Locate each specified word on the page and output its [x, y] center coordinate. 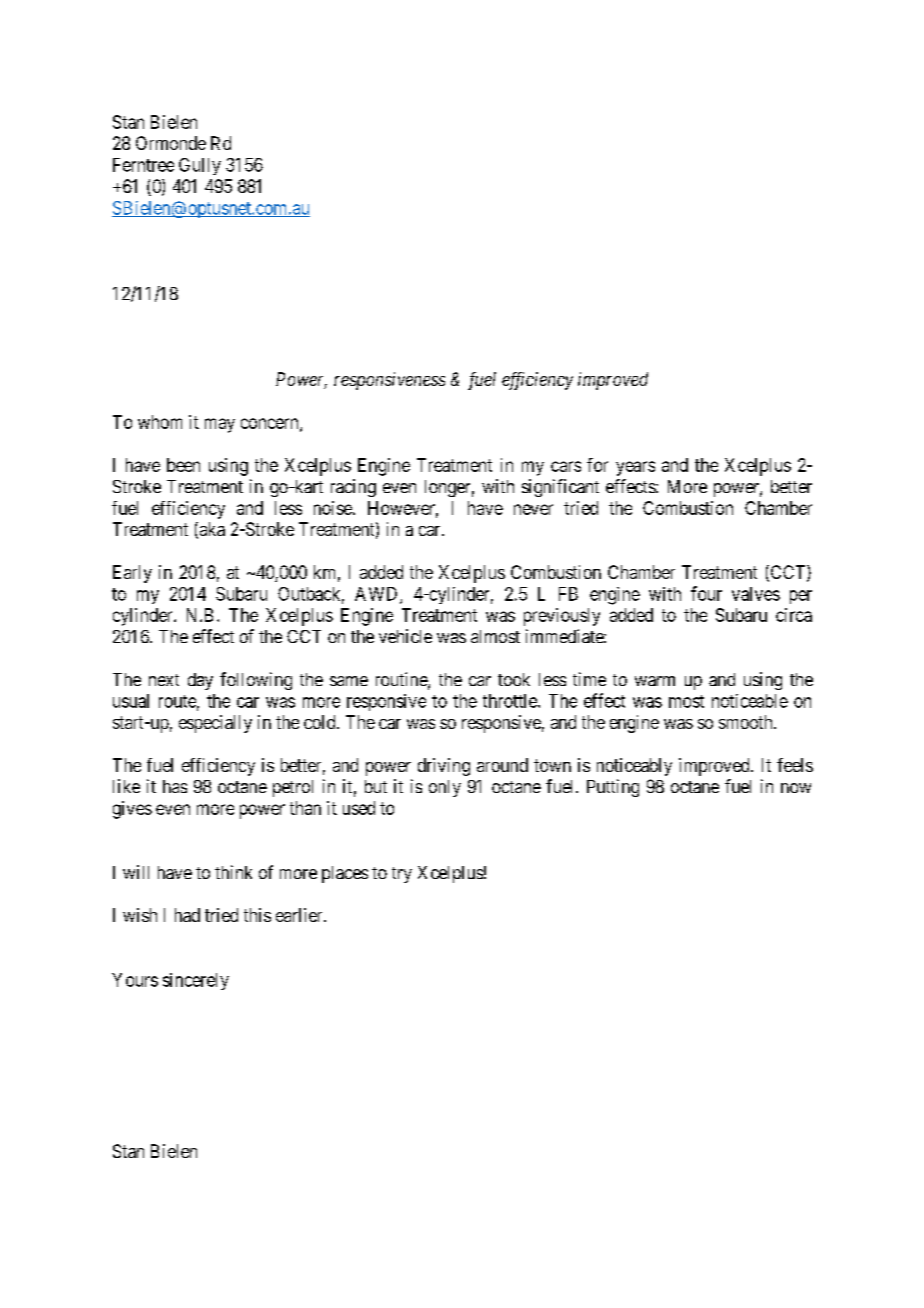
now [796, 788]
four [706, 593]
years [635, 468]
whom [160, 422]
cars [566, 466]
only [445, 788]
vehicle [405, 636]
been [183, 465]
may [220, 425]
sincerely [196, 981]
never [533, 509]
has [175, 786]
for [597, 465]
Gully [200, 166]
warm [655, 681]
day [200, 681]
